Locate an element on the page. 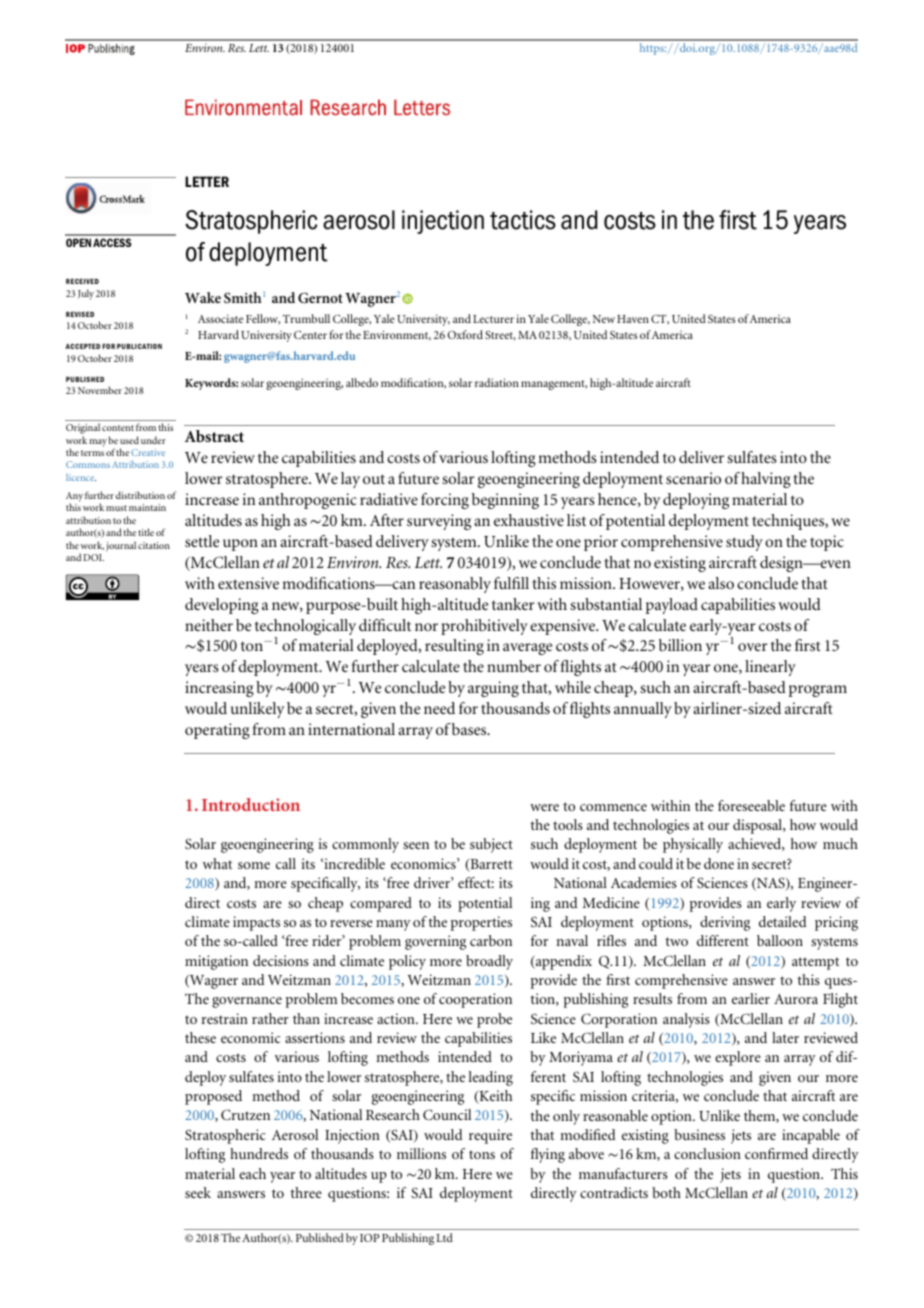 Image resolution: width=924 pixels, height=1308 pixels. program is located at coordinates (818, 691).
